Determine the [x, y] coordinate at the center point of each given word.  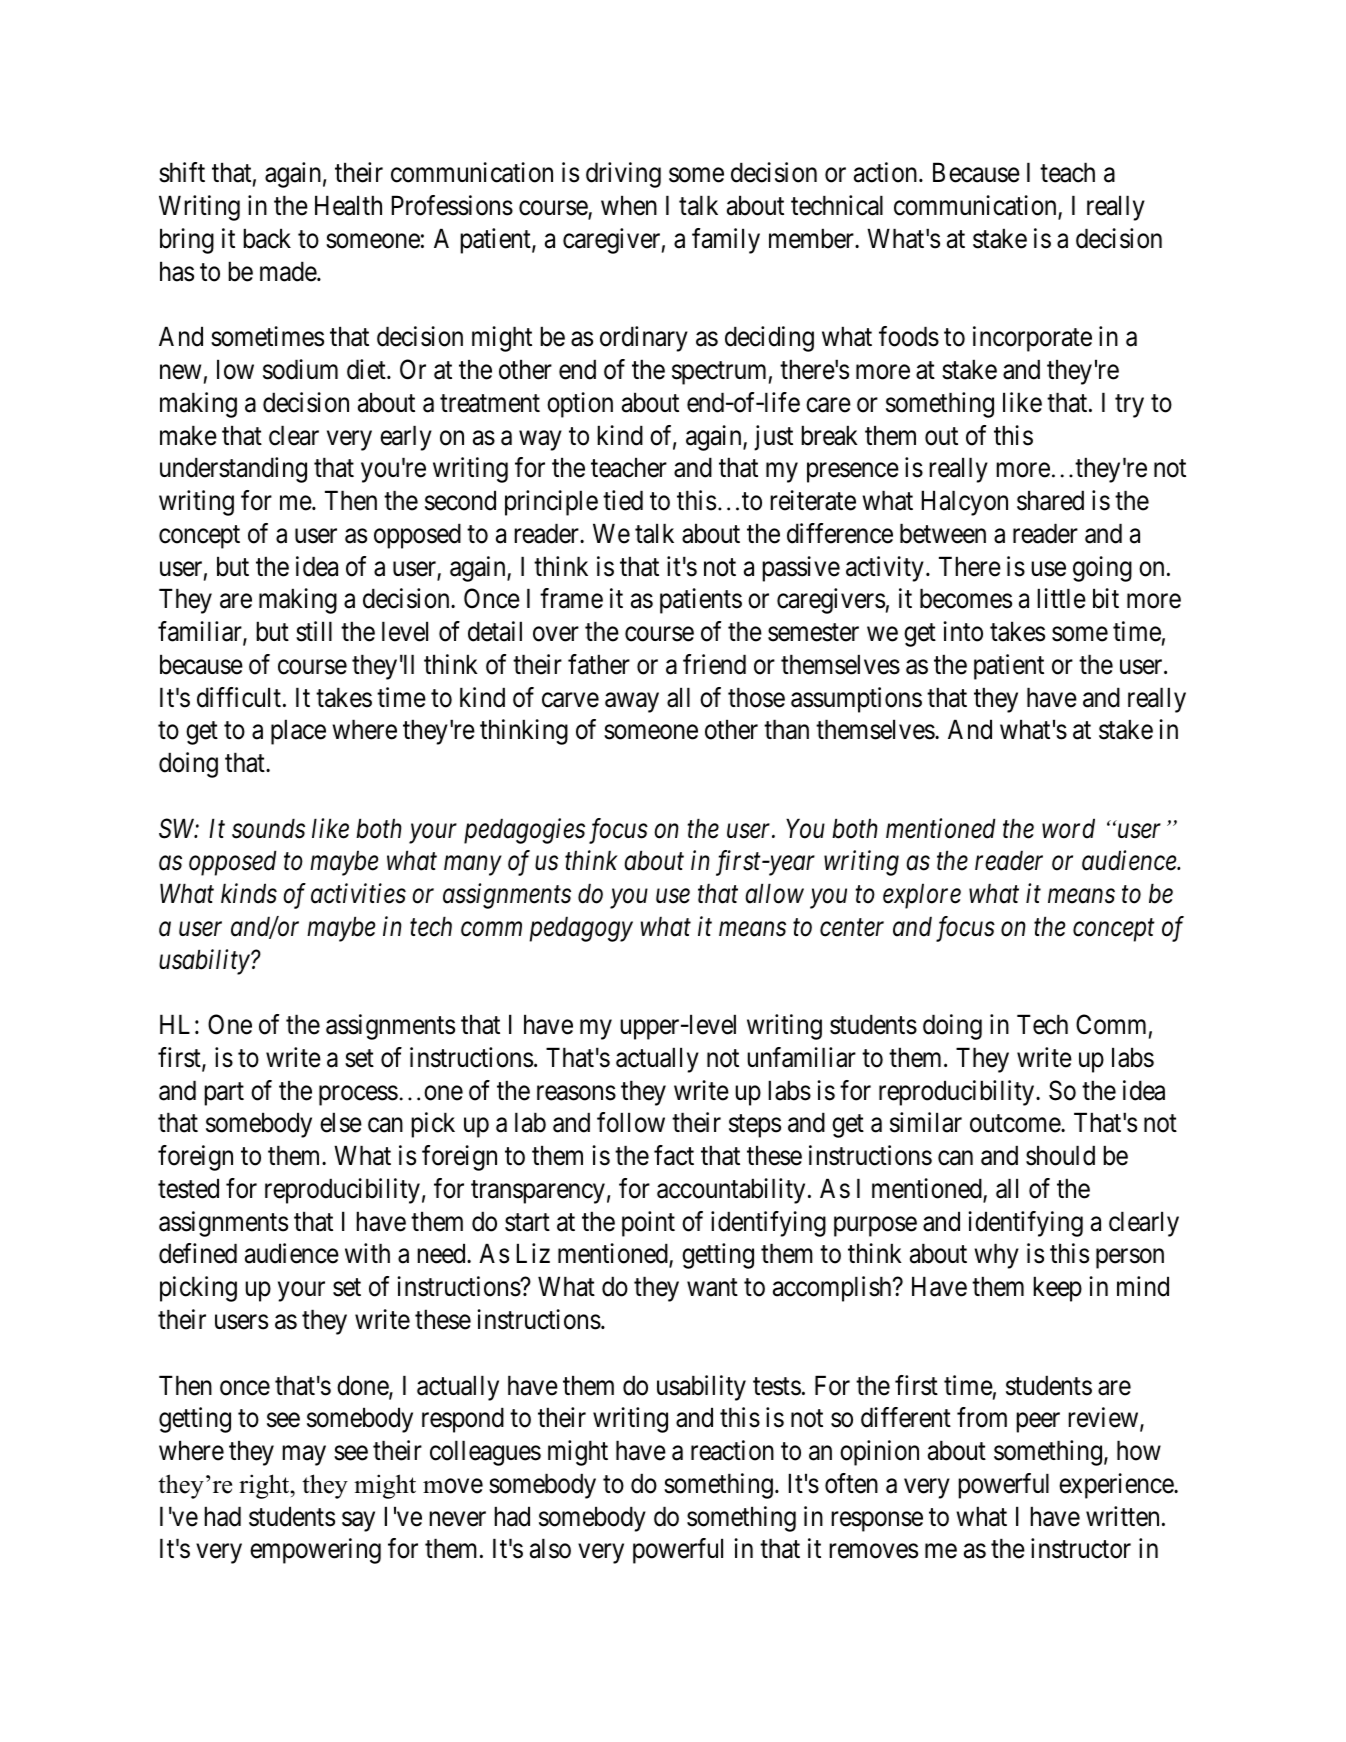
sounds [268, 828]
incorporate [1032, 339]
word [1068, 828]
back [267, 238]
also [550, 1548]
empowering [315, 1551]
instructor [1081, 1548]
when [629, 205]
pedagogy [581, 929]
